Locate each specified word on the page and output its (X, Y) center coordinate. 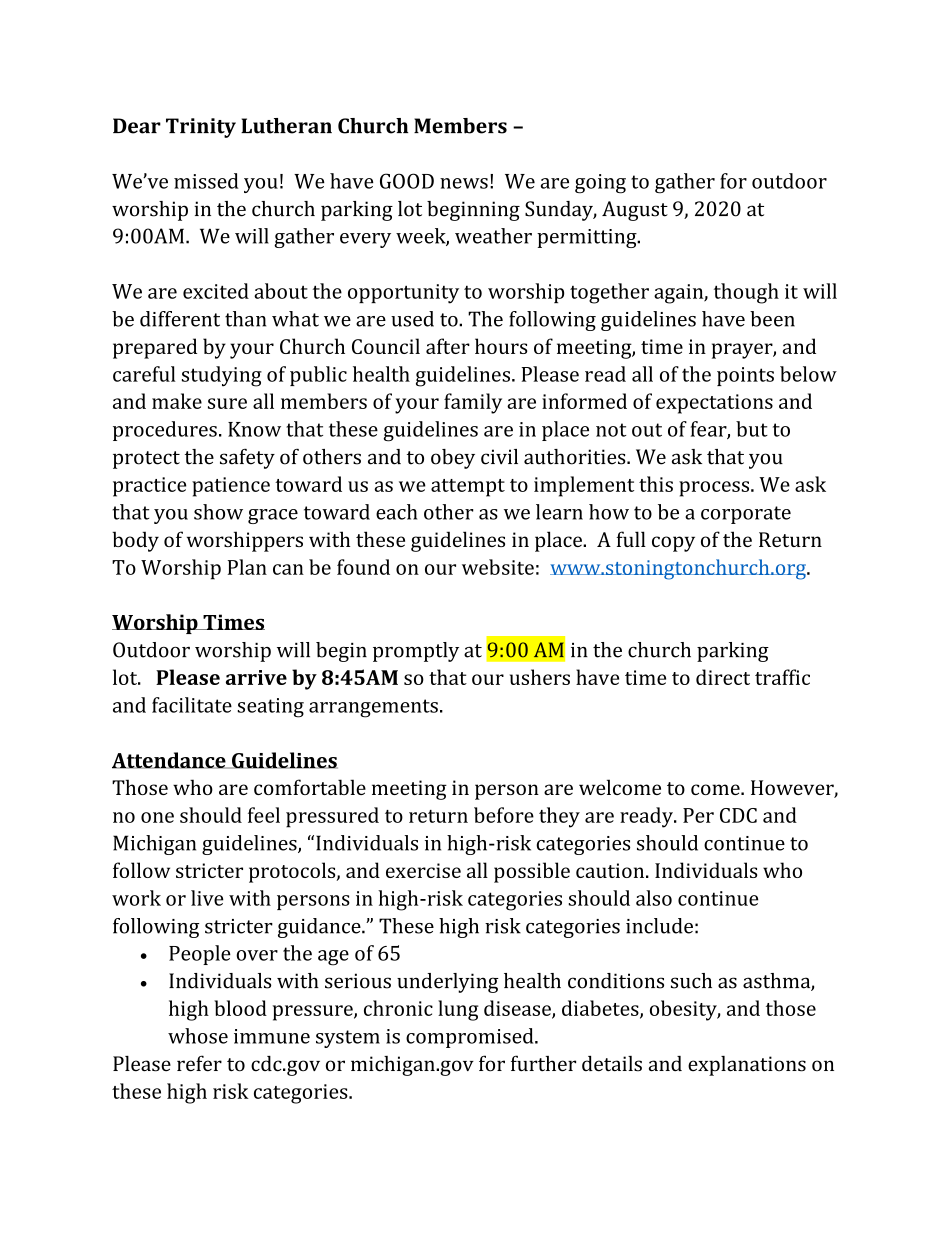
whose (198, 1036)
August (635, 211)
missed (206, 181)
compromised (471, 1038)
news (464, 183)
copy (673, 544)
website (498, 567)
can (288, 569)
